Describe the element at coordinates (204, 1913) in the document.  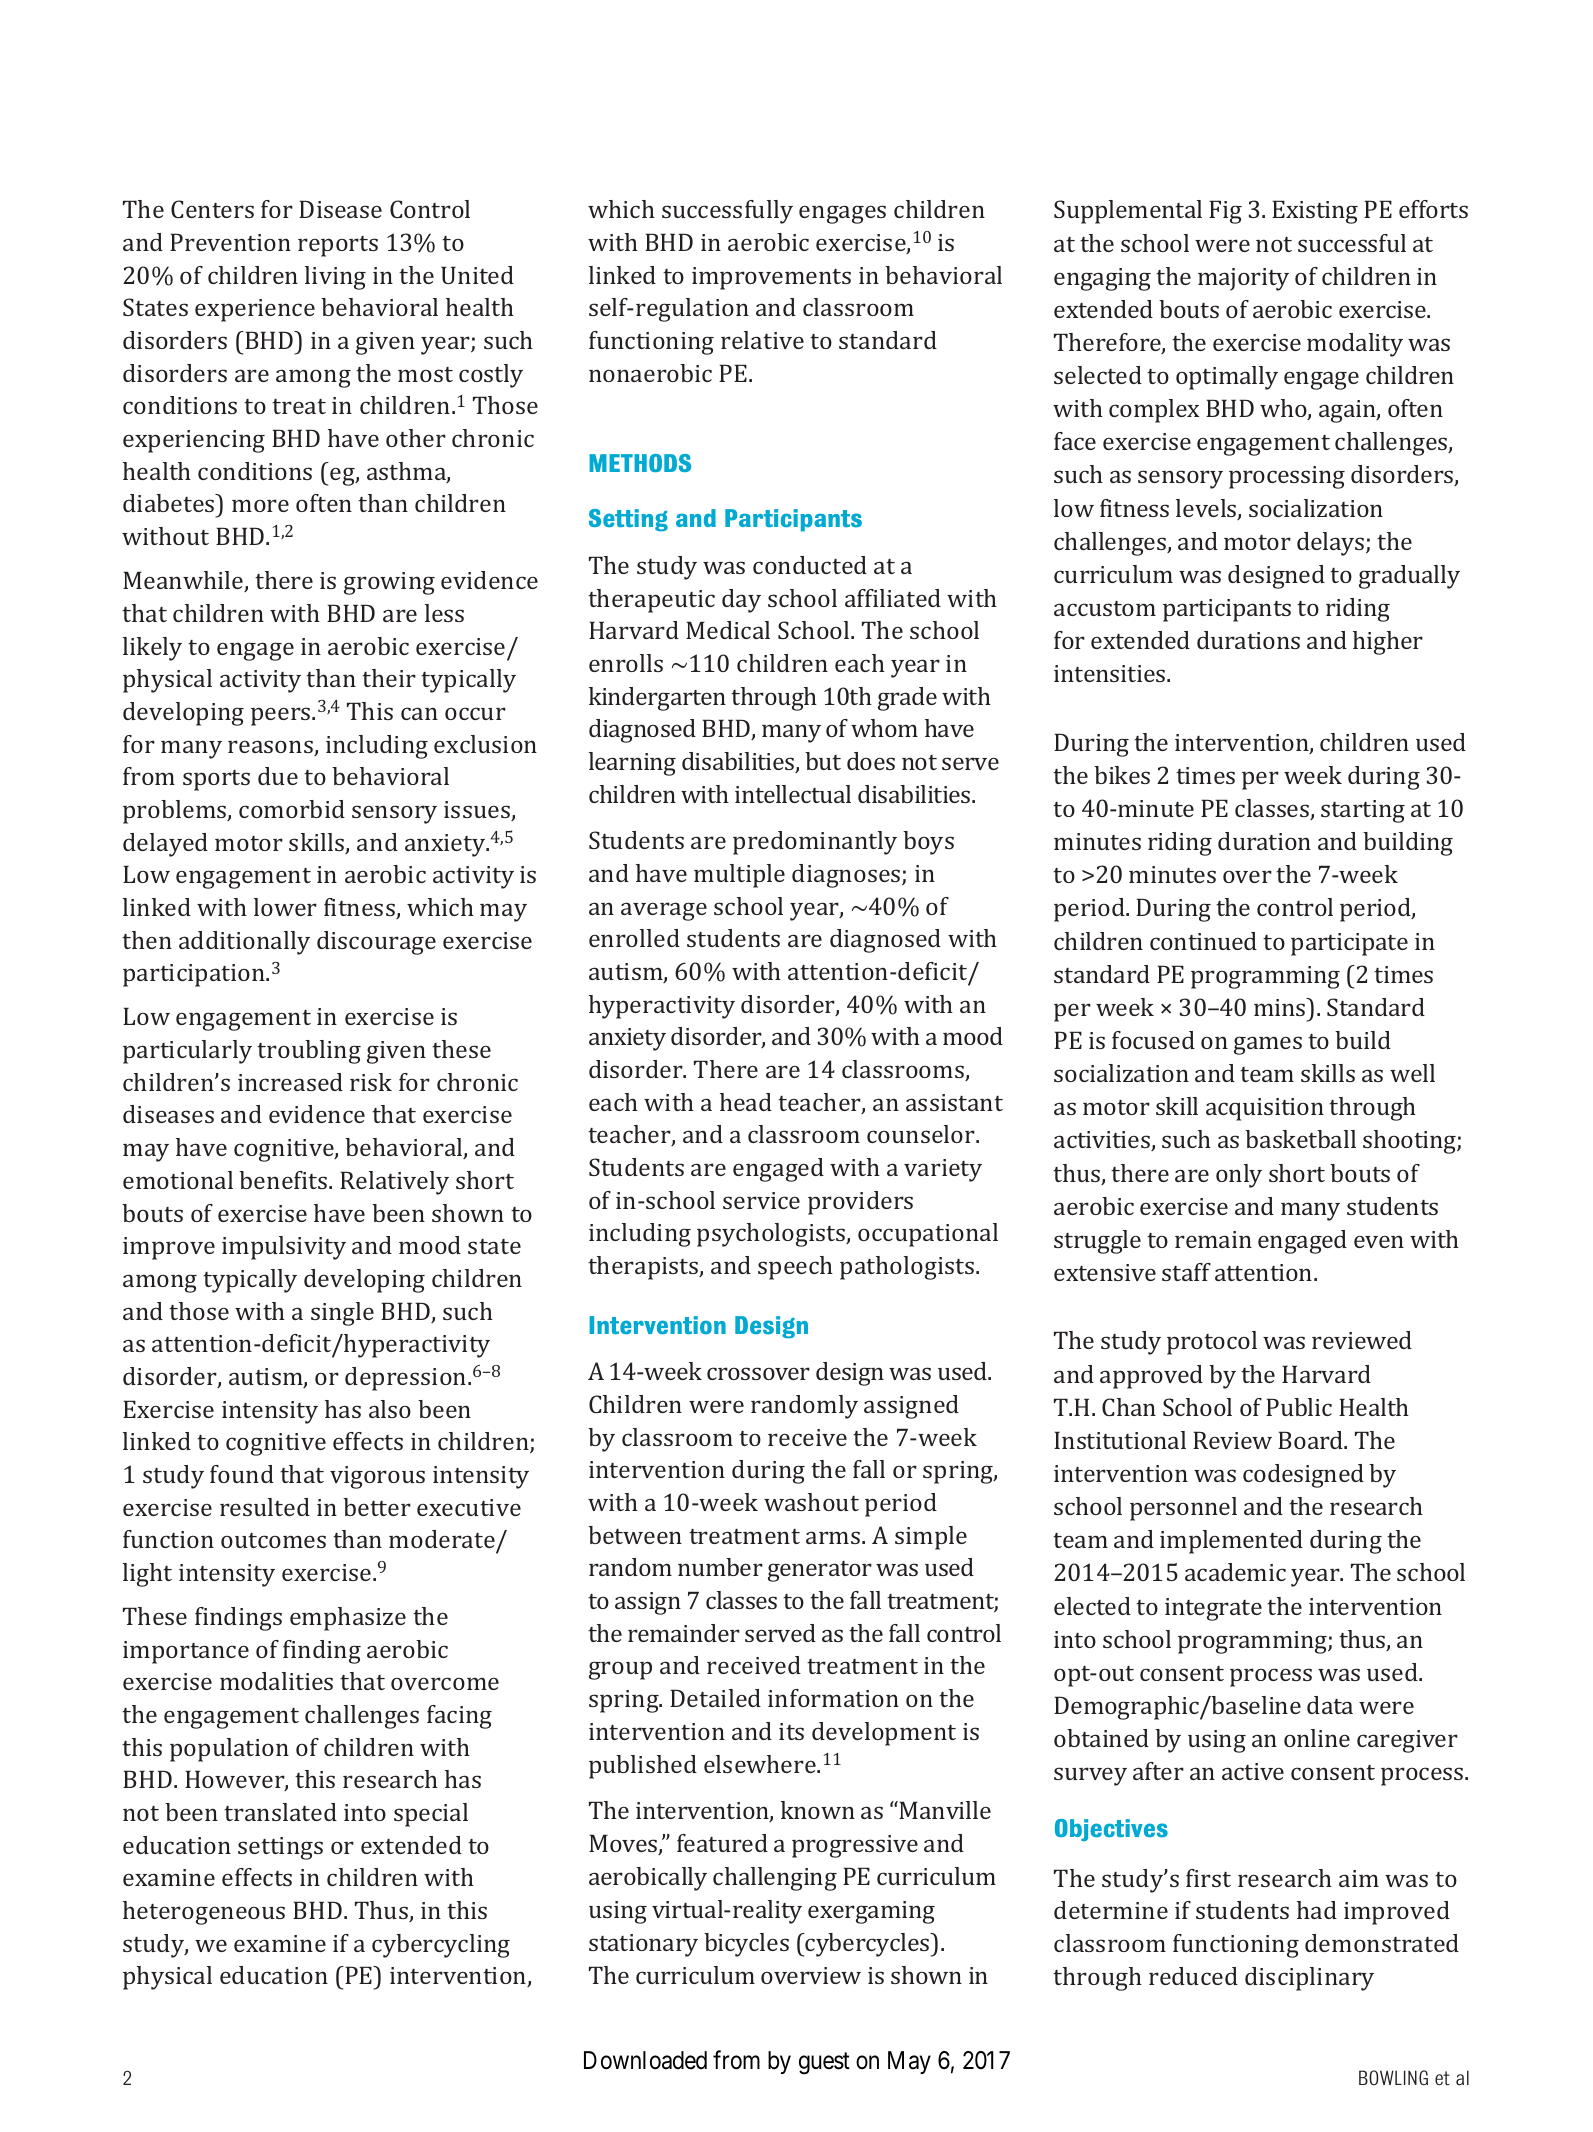
I see `heterogeneous` at that location.
